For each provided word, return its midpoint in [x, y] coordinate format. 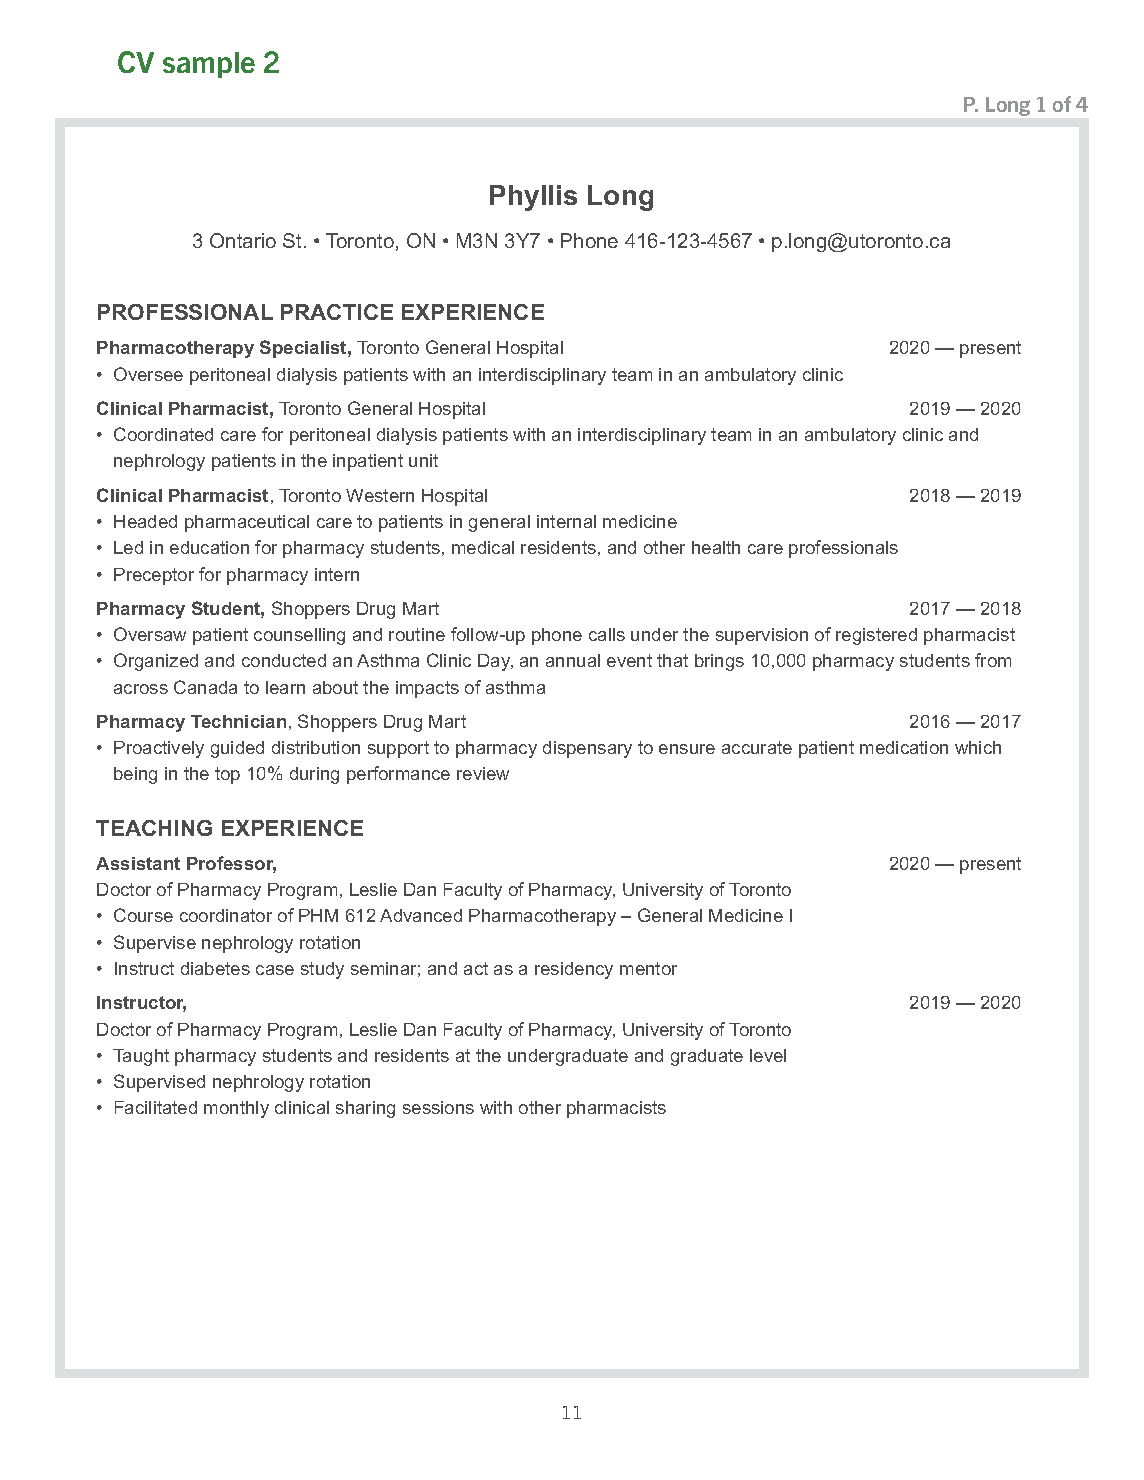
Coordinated [163, 434]
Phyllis [533, 198]
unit [423, 460]
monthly [236, 1109]
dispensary [587, 749]
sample [209, 65]
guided [237, 749]
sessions [438, 1107]
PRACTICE [337, 312]
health [716, 547]
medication [904, 747]
